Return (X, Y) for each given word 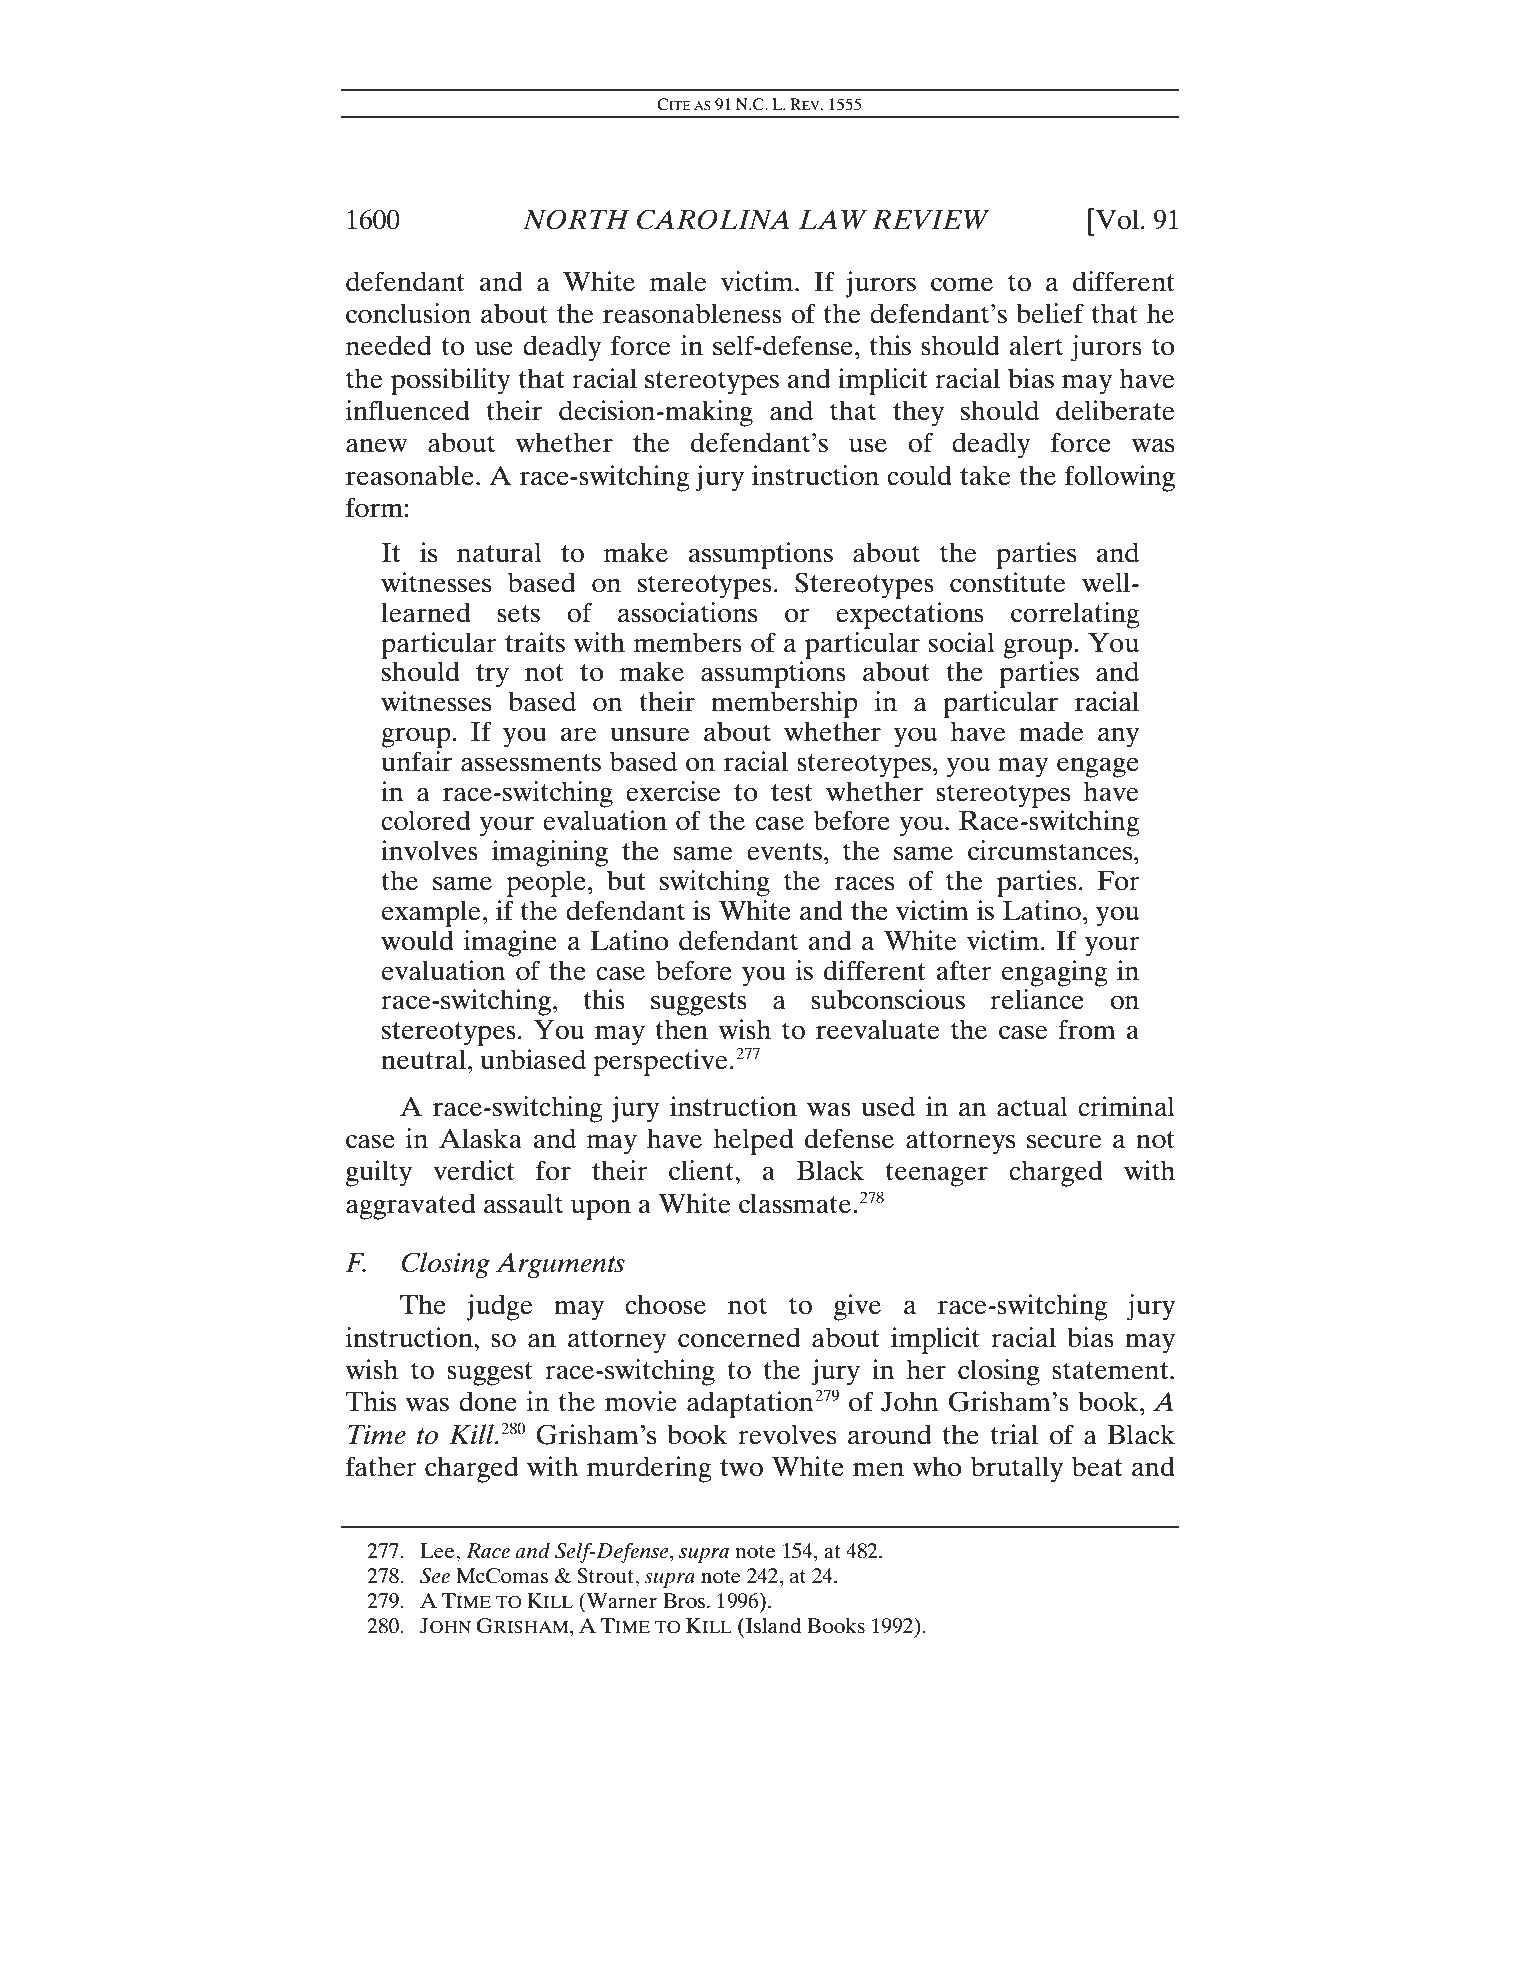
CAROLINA (713, 219)
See (435, 1576)
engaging (1055, 973)
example (431, 913)
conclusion (408, 313)
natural (499, 552)
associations (687, 612)
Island (772, 1625)
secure (1064, 1142)
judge (499, 1307)
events (784, 852)
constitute (1008, 582)
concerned (739, 1337)
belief (1050, 313)
